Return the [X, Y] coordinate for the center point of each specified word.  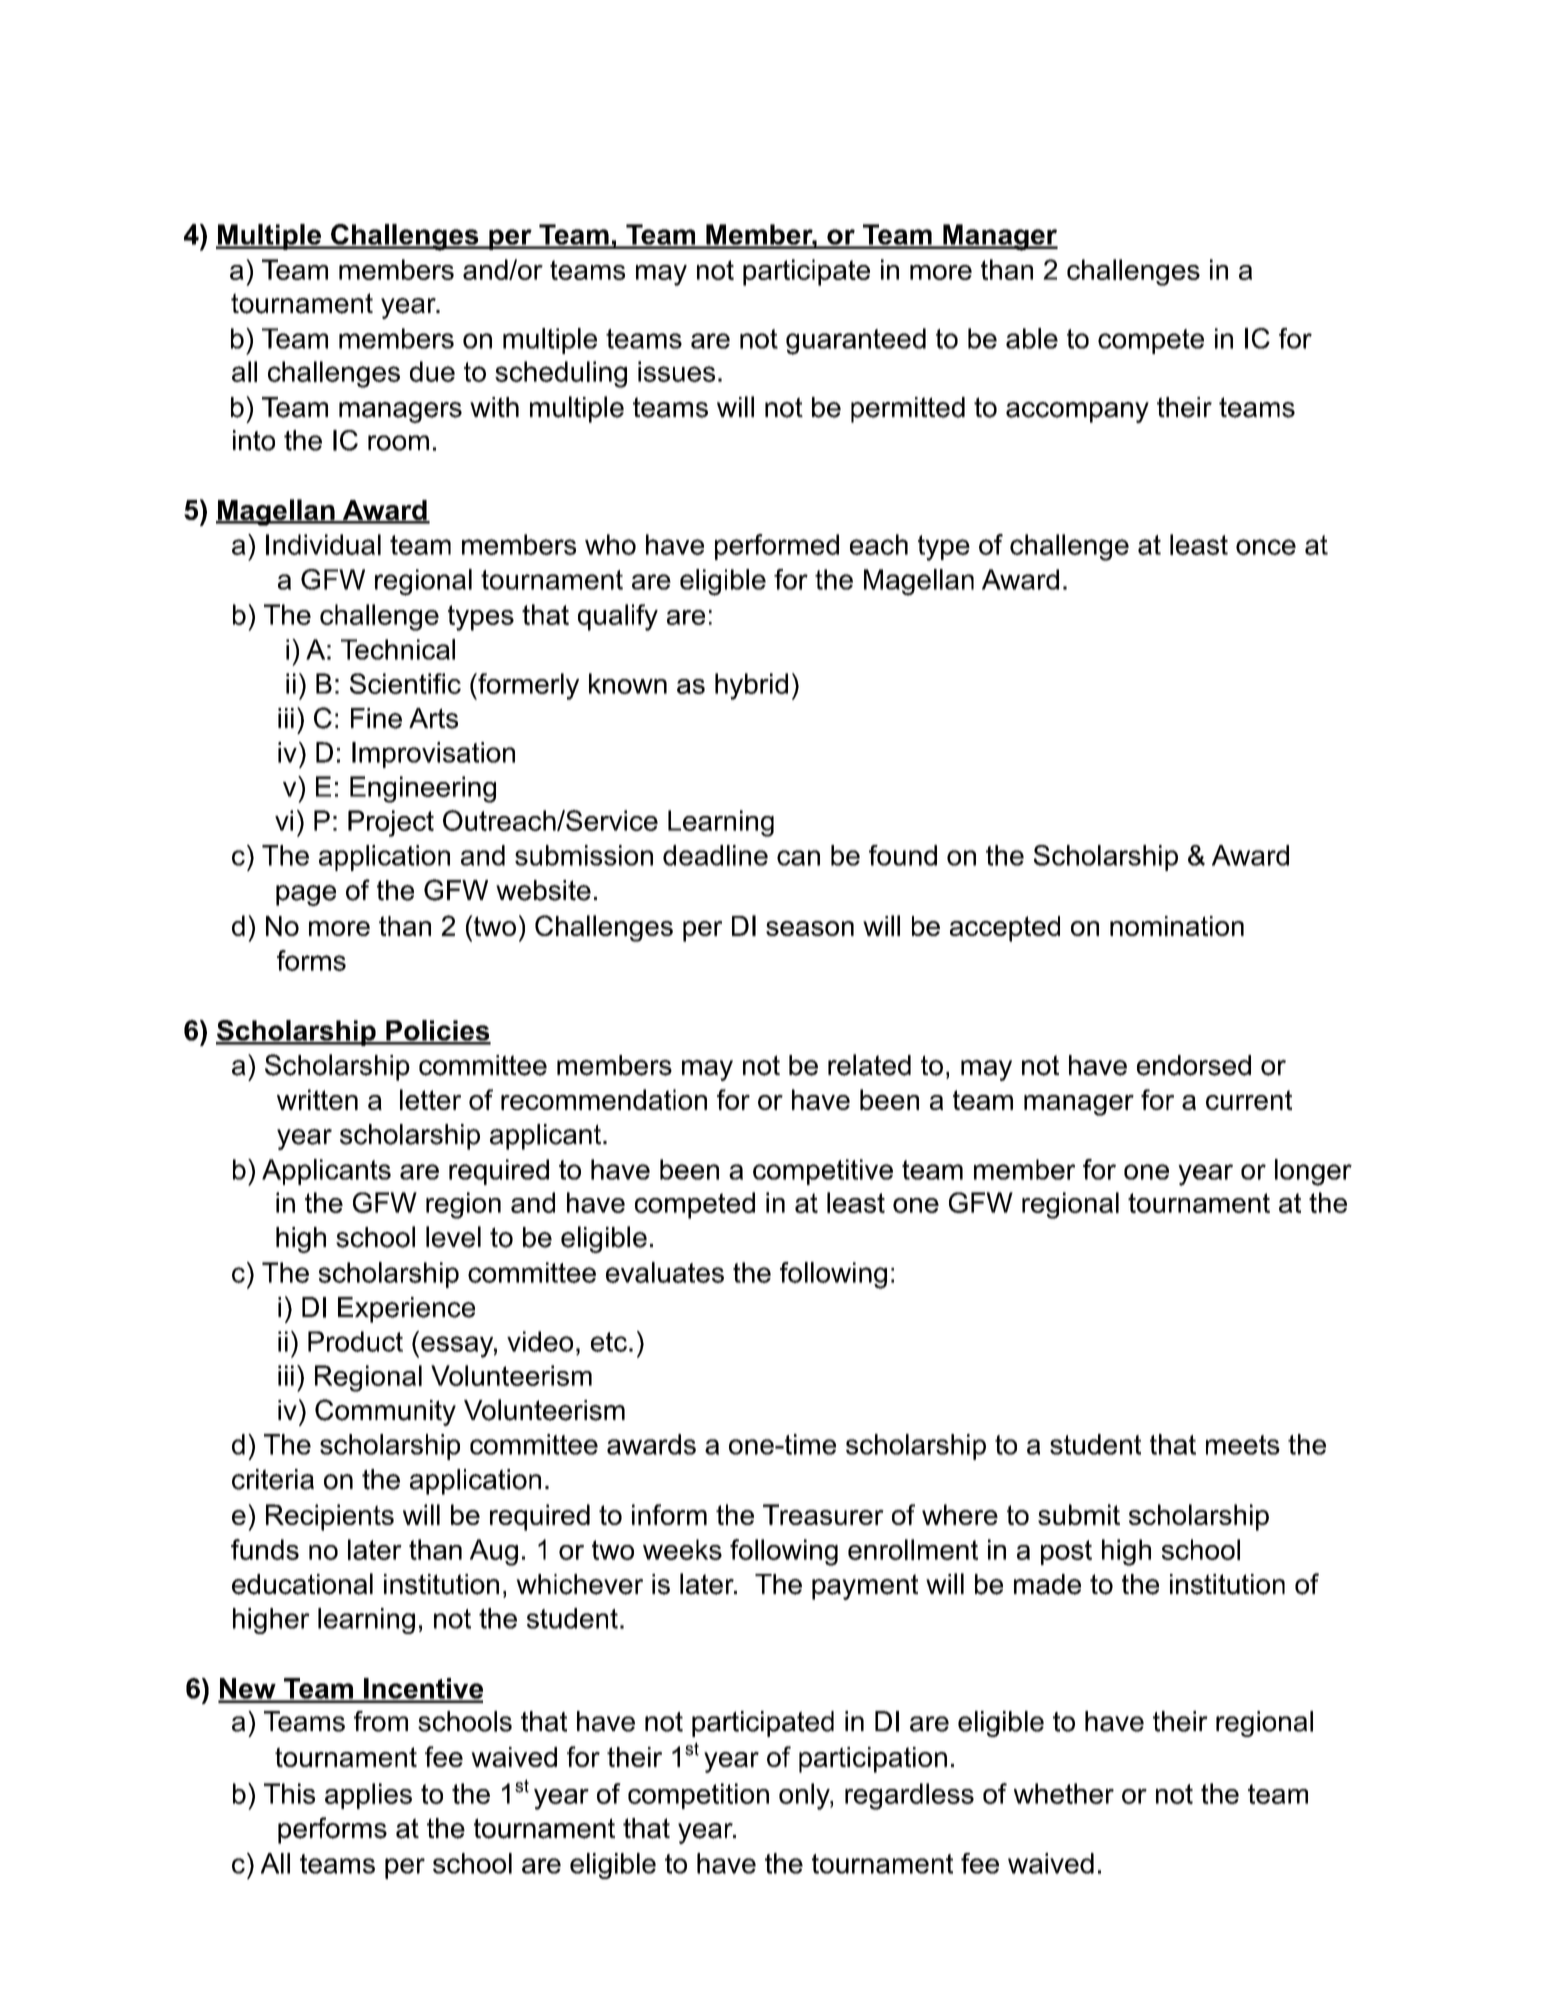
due [432, 371]
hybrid [751, 686]
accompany [1077, 412]
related [869, 1065]
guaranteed [856, 341]
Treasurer [823, 1514]
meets [1243, 1445]
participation [873, 1760]
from [381, 1721]
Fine [376, 718]
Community [385, 1412]
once [1266, 547]
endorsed [1194, 1065]
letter [430, 1099]
